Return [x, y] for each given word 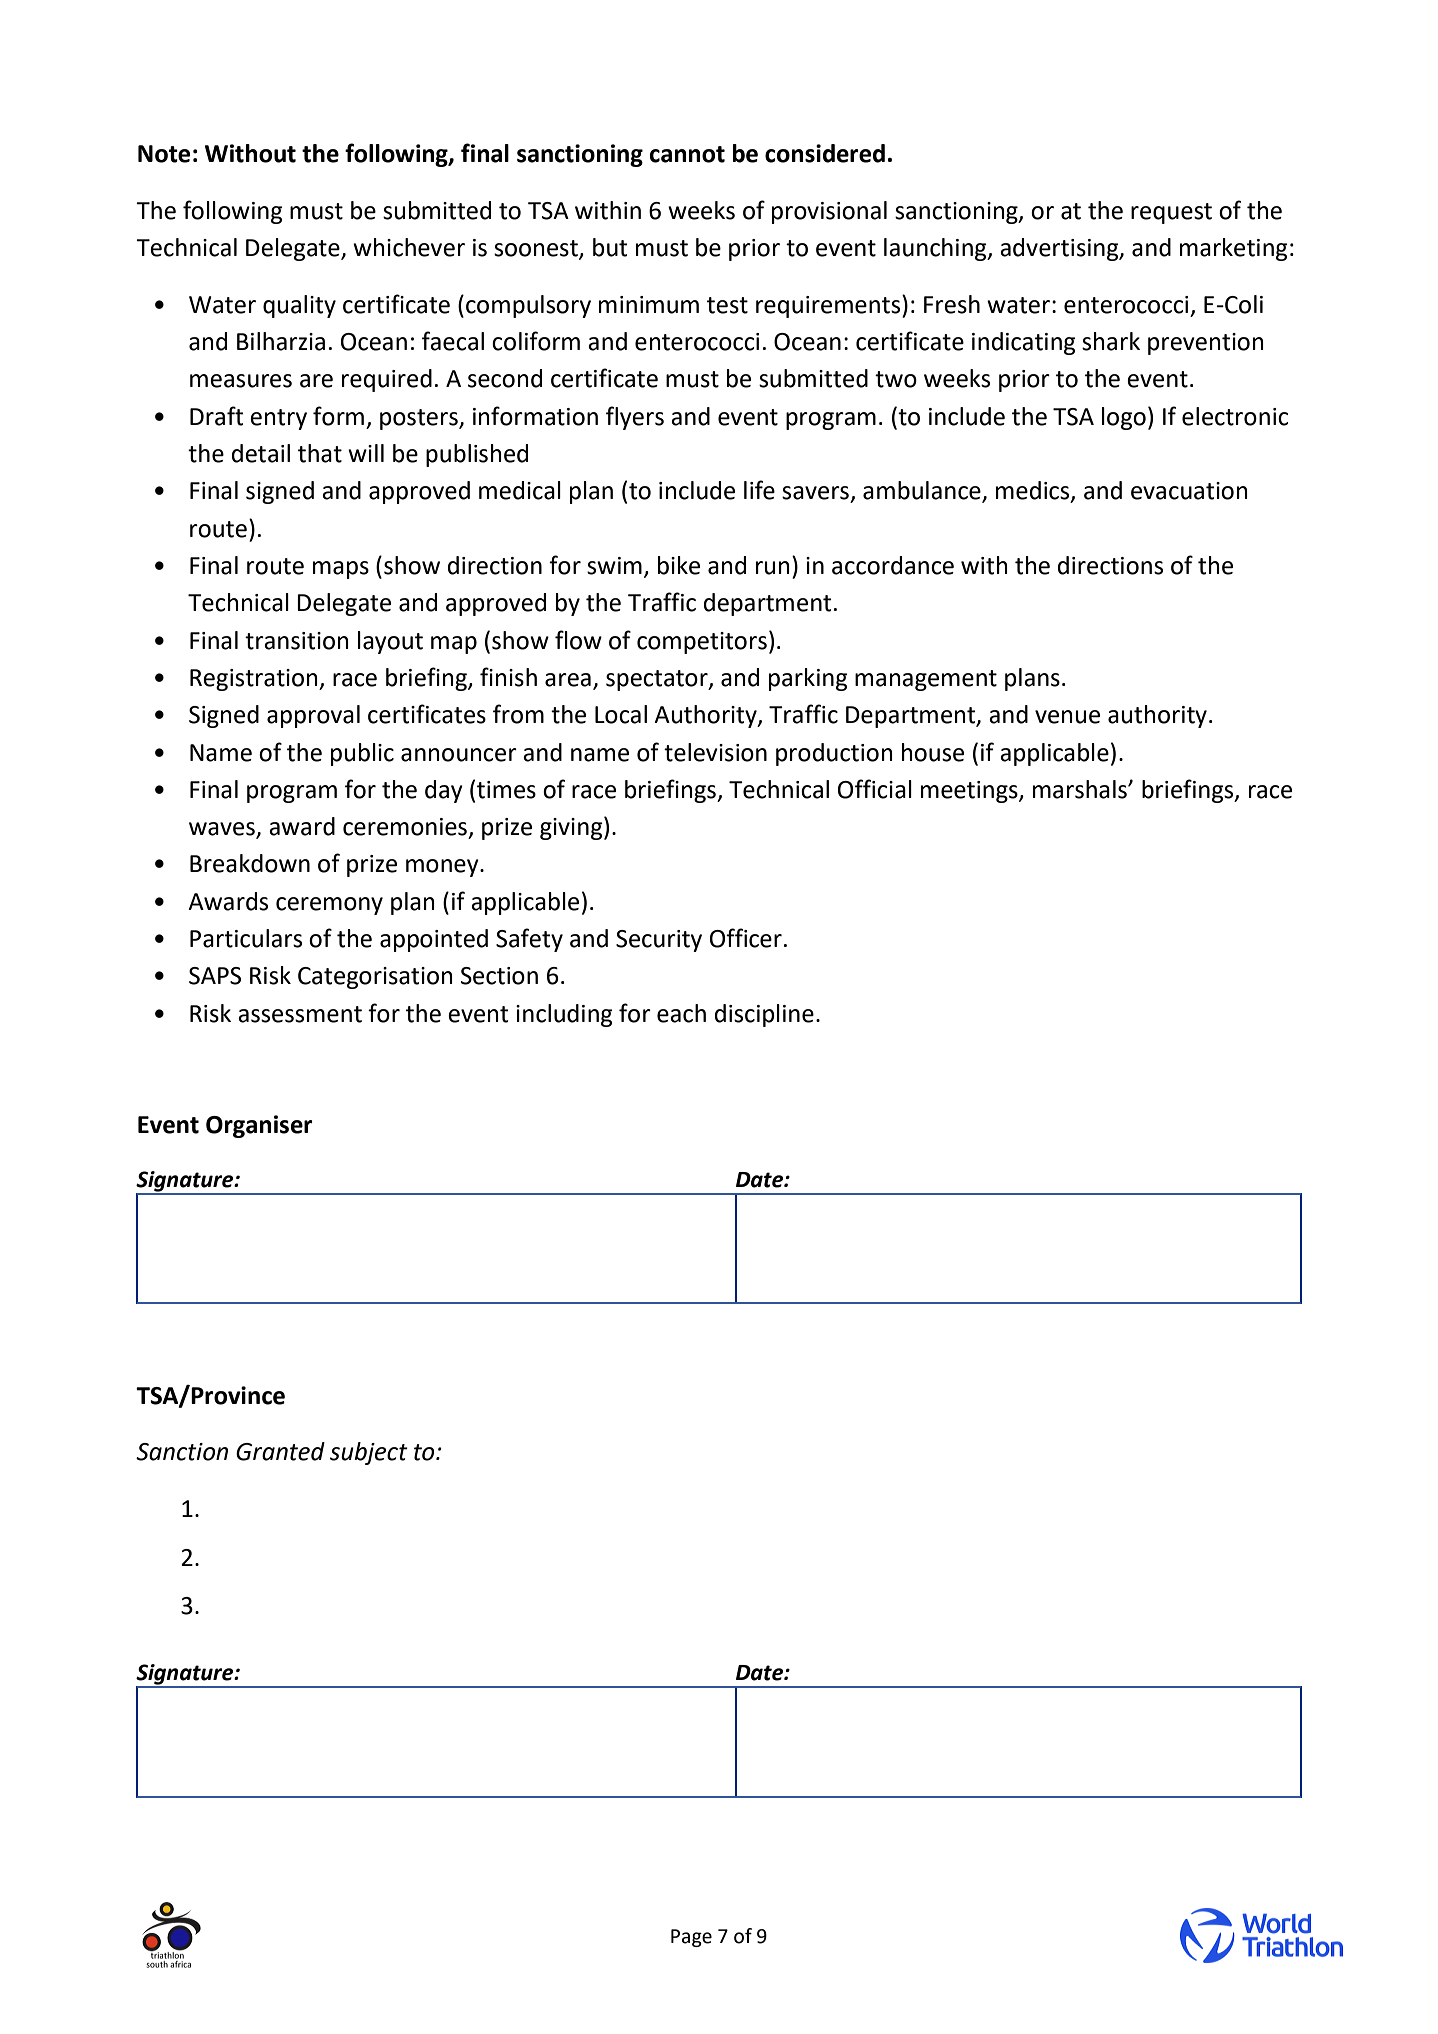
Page [691, 1938]
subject [369, 1453]
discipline [764, 1015]
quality [299, 306]
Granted [280, 1451]
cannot [687, 154]
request [1171, 213]
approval [313, 716]
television [715, 752]
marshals [1081, 789]
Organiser [259, 1126]
